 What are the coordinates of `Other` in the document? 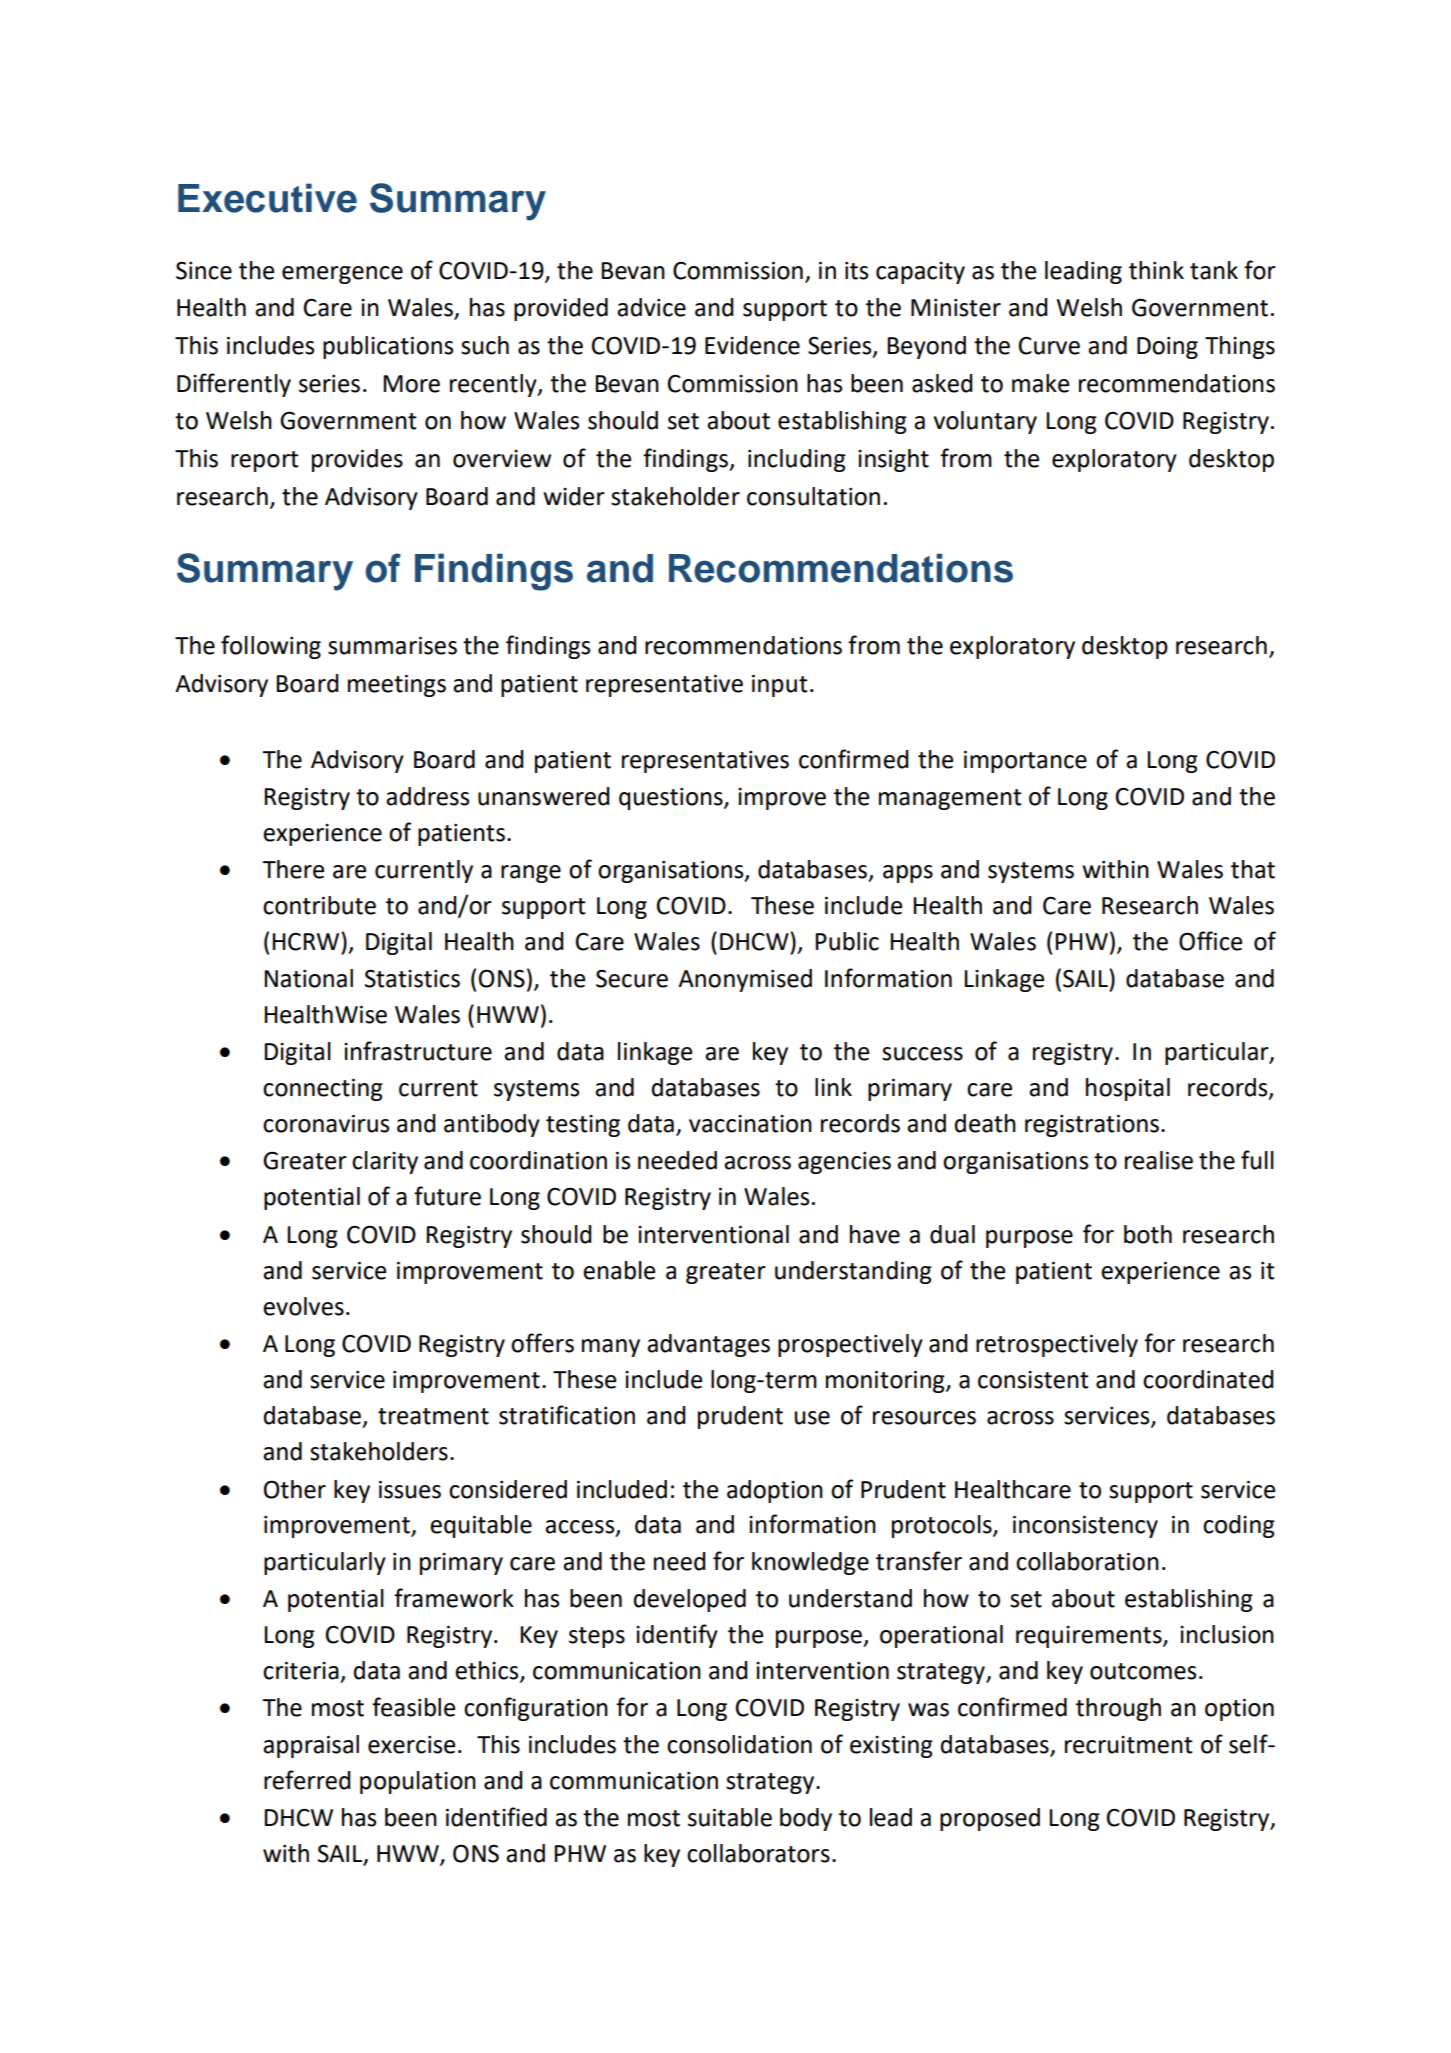 It's located at (295, 1489).
